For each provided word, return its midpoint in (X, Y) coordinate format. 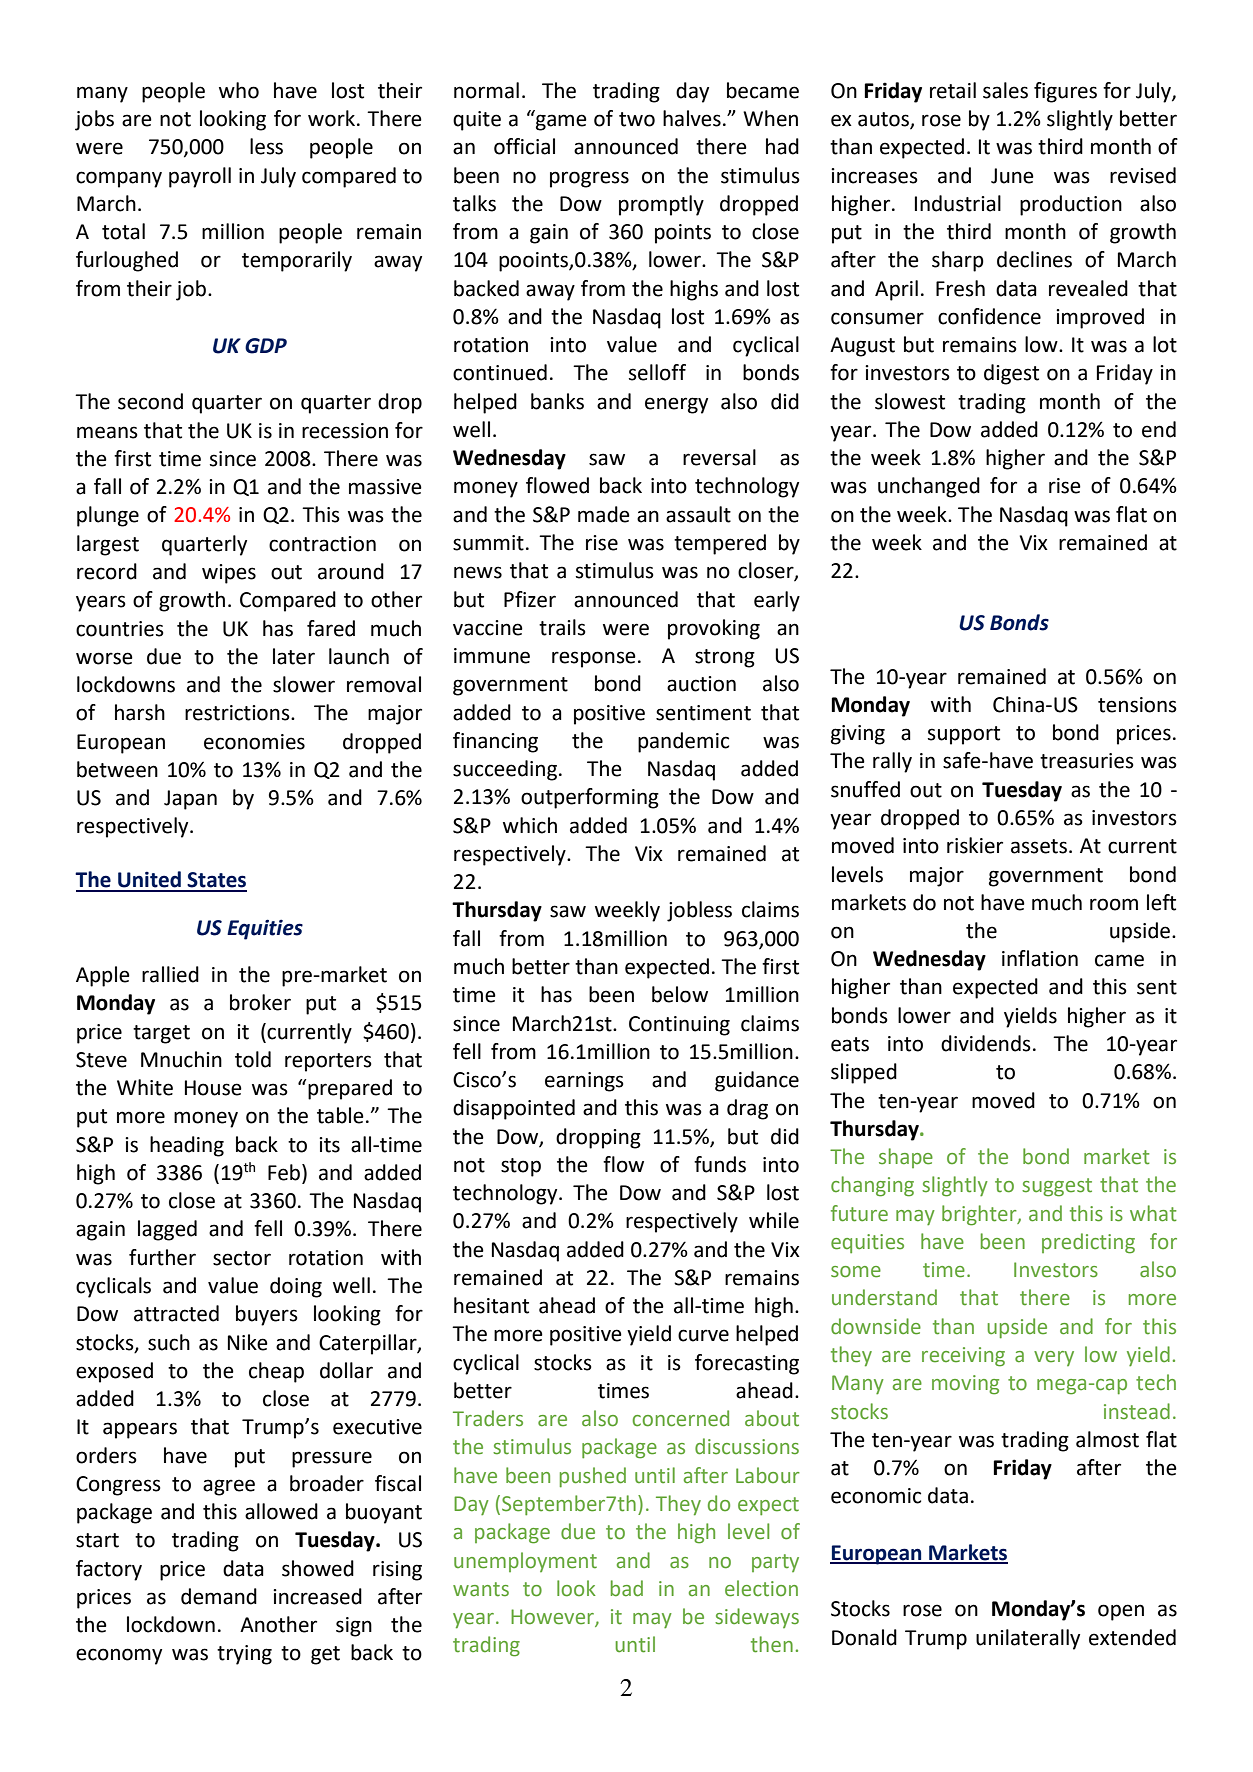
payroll (200, 177)
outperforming (590, 798)
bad (627, 1588)
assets (1039, 846)
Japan (190, 800)
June (1012, 176)
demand (219, 1596)
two (637, 119)
